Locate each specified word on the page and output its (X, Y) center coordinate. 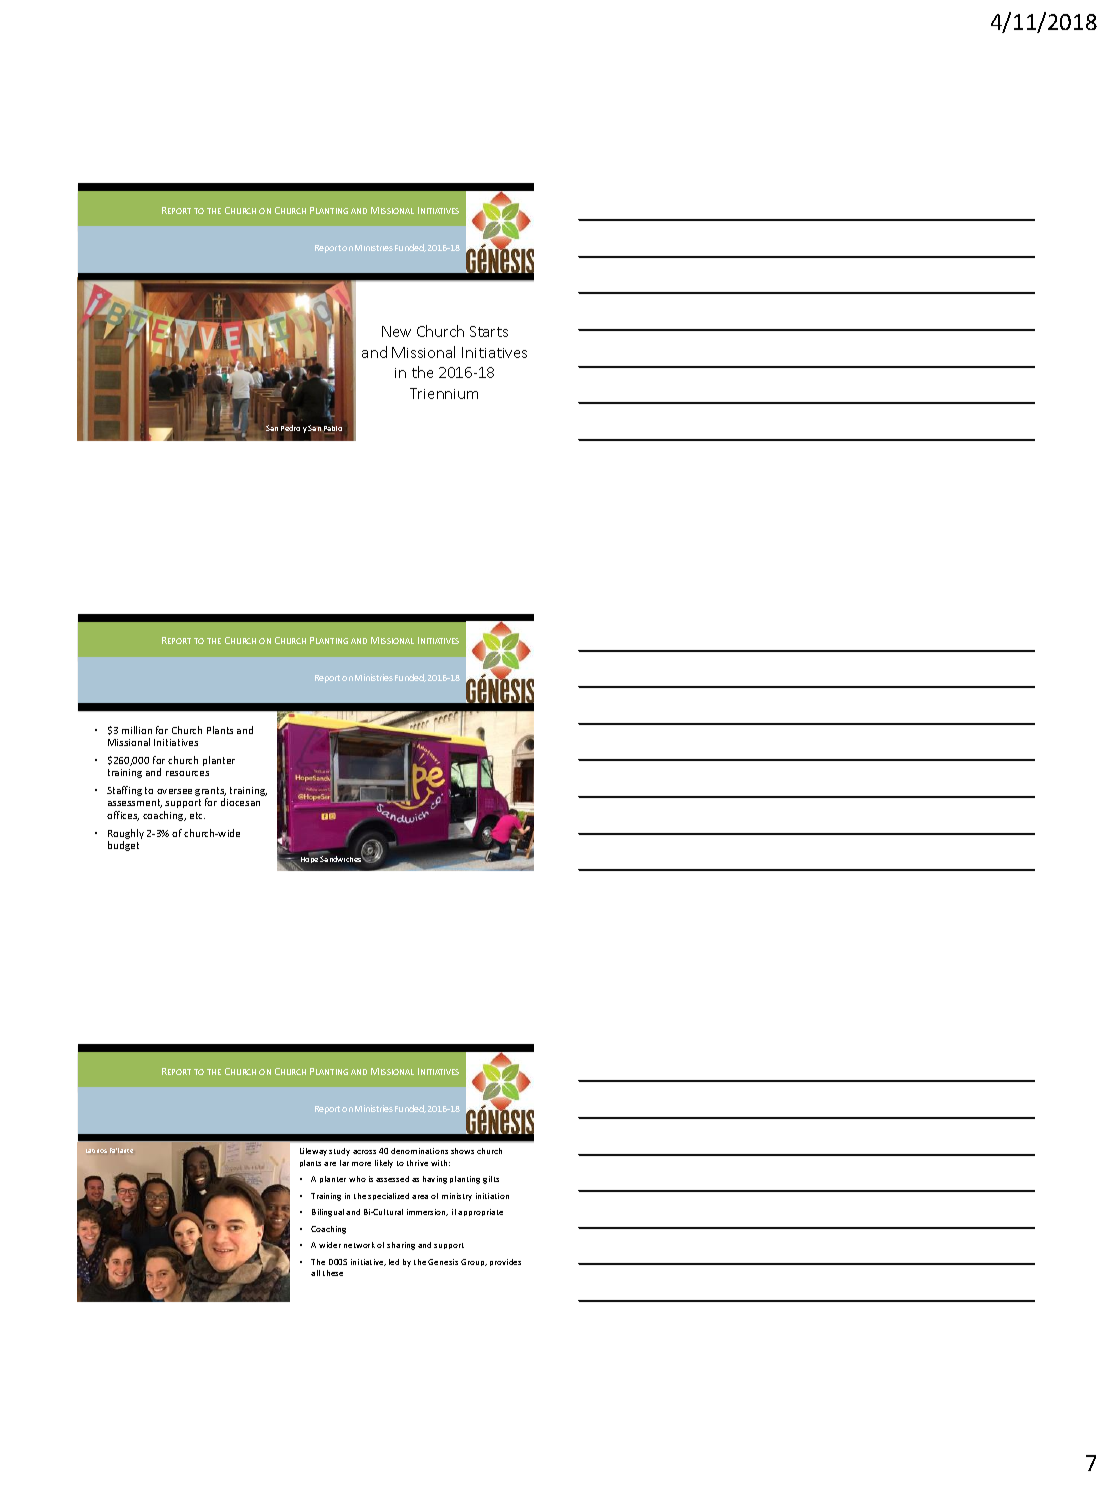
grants (210, 793)
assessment (135, 803)
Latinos (96, 1151)
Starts (489, 331)
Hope (308, 862)
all (315, 1273)
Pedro (290, 428)
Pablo (333, 430)
